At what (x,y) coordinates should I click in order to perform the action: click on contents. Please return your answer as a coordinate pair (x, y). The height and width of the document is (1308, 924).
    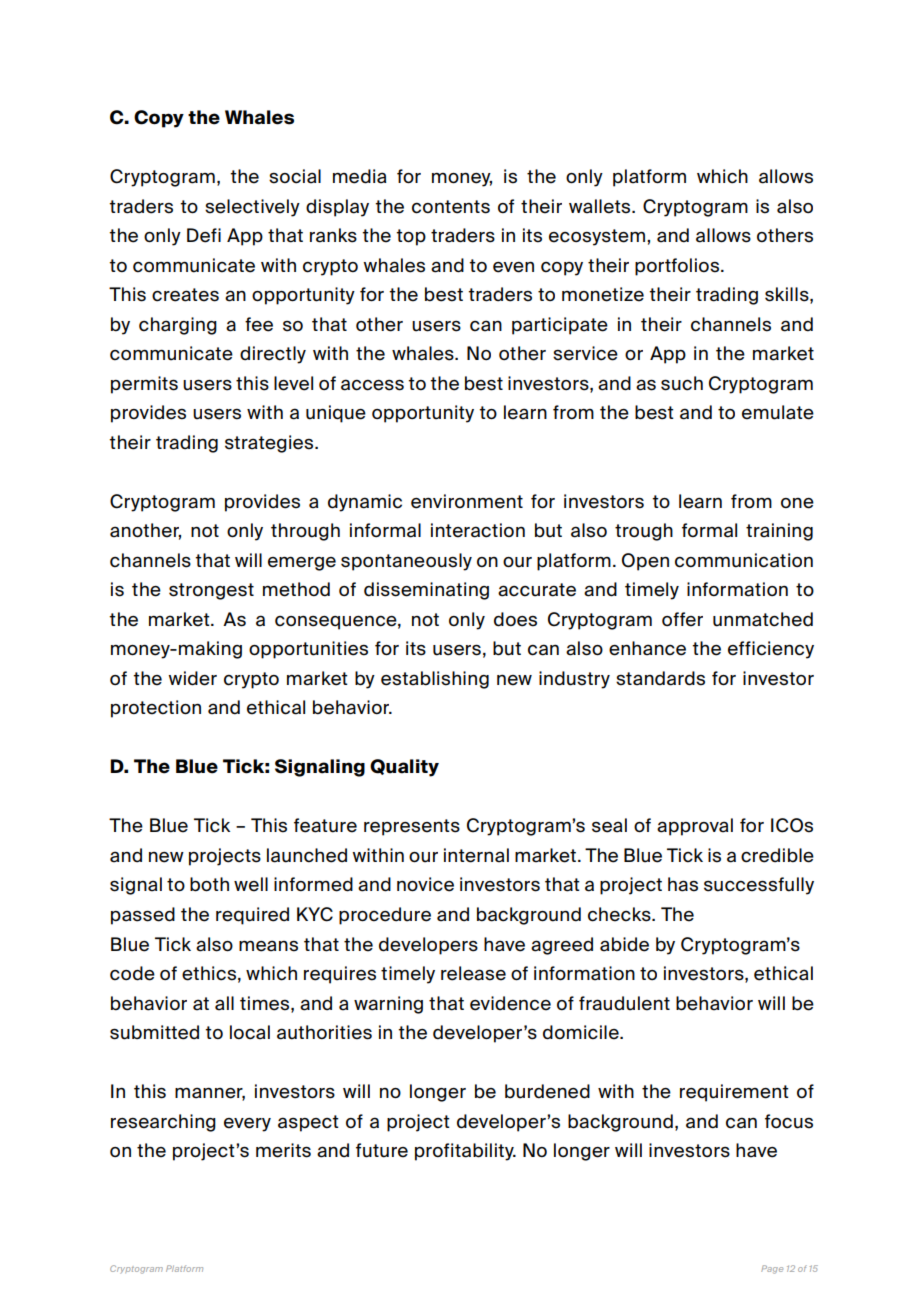
    Looking at the image, I should click on (451, 207).
